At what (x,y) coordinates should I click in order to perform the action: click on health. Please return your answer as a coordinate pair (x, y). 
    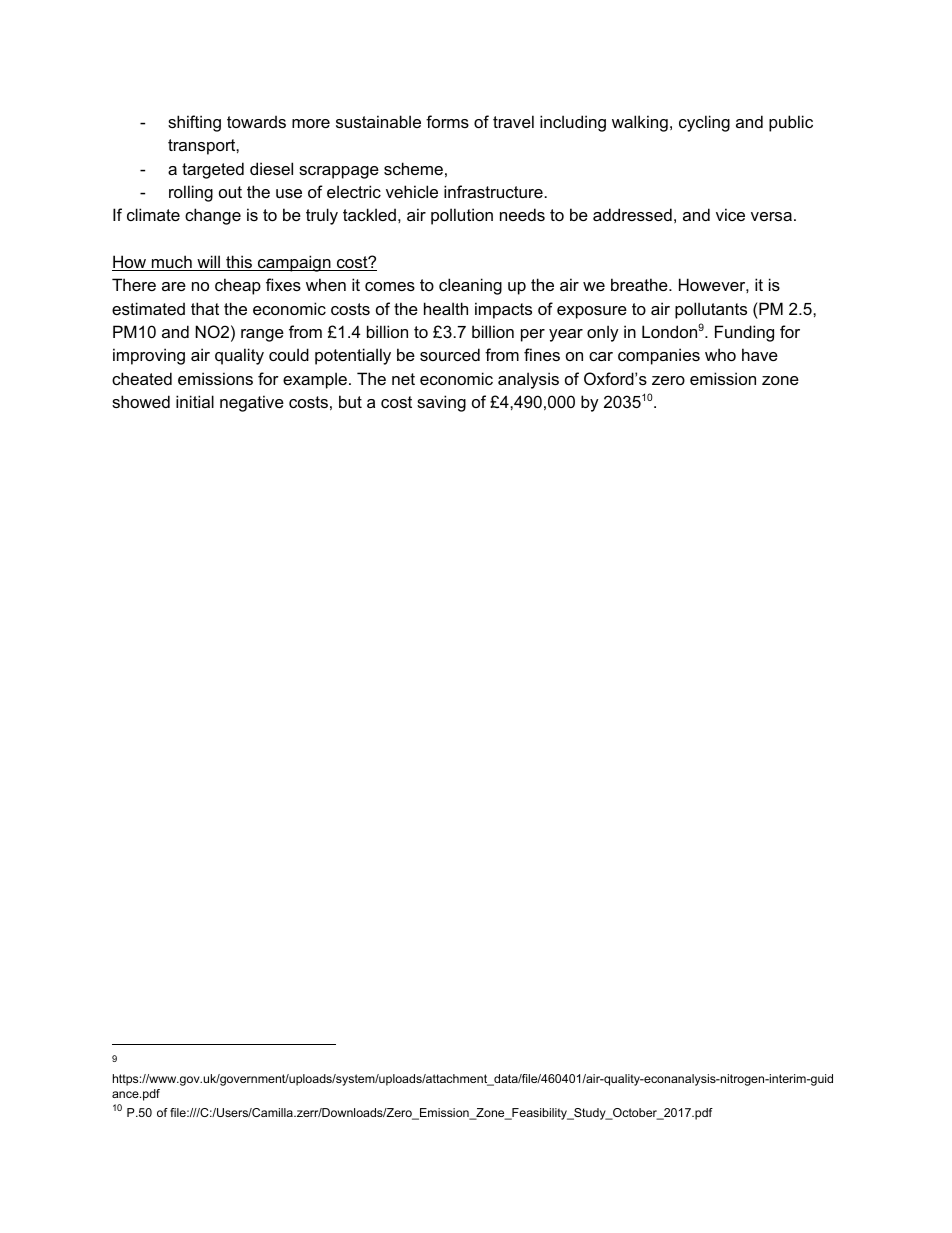
    Looking at the image, I should click on (446, 308).
